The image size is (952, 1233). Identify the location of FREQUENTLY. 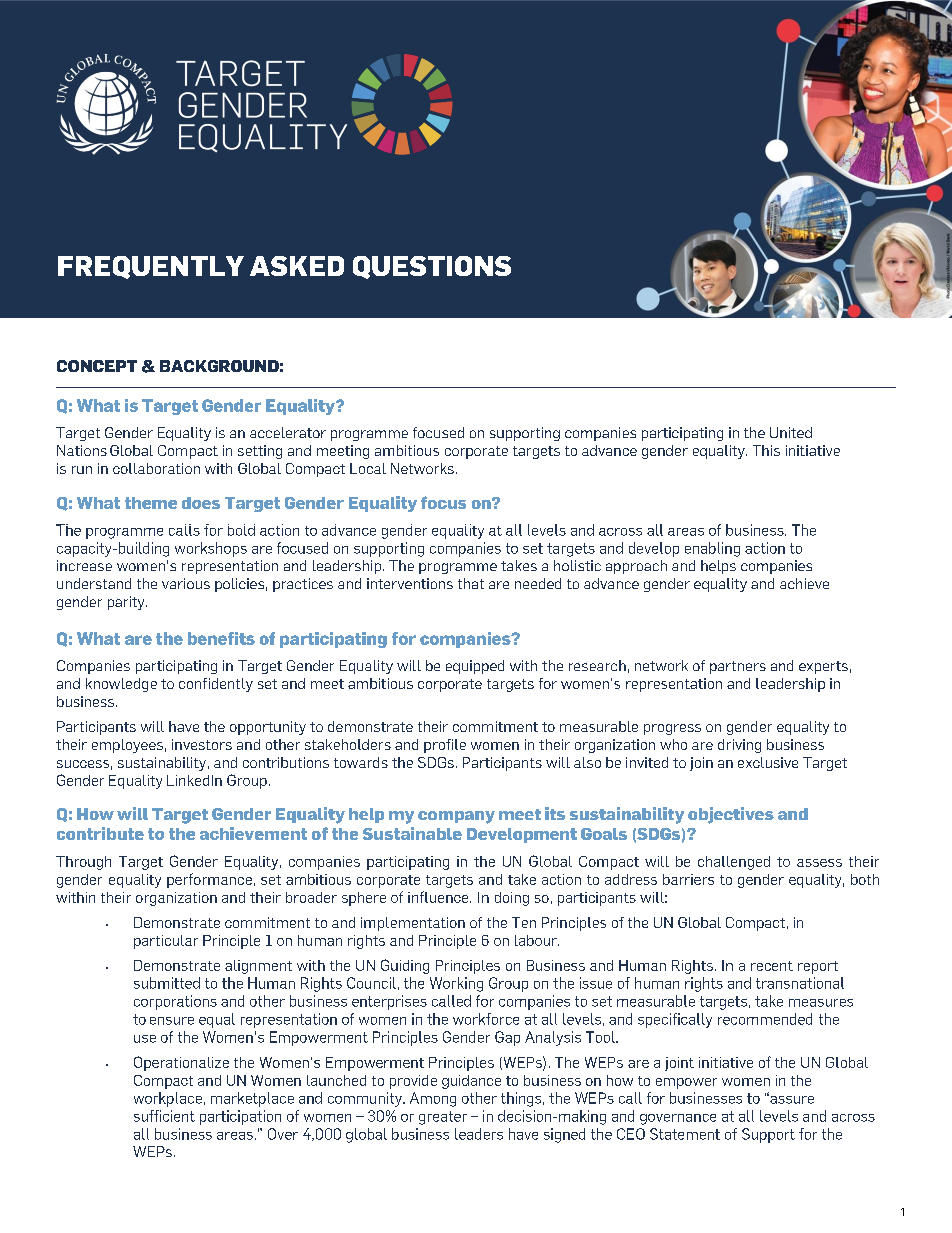
(151, 267).
